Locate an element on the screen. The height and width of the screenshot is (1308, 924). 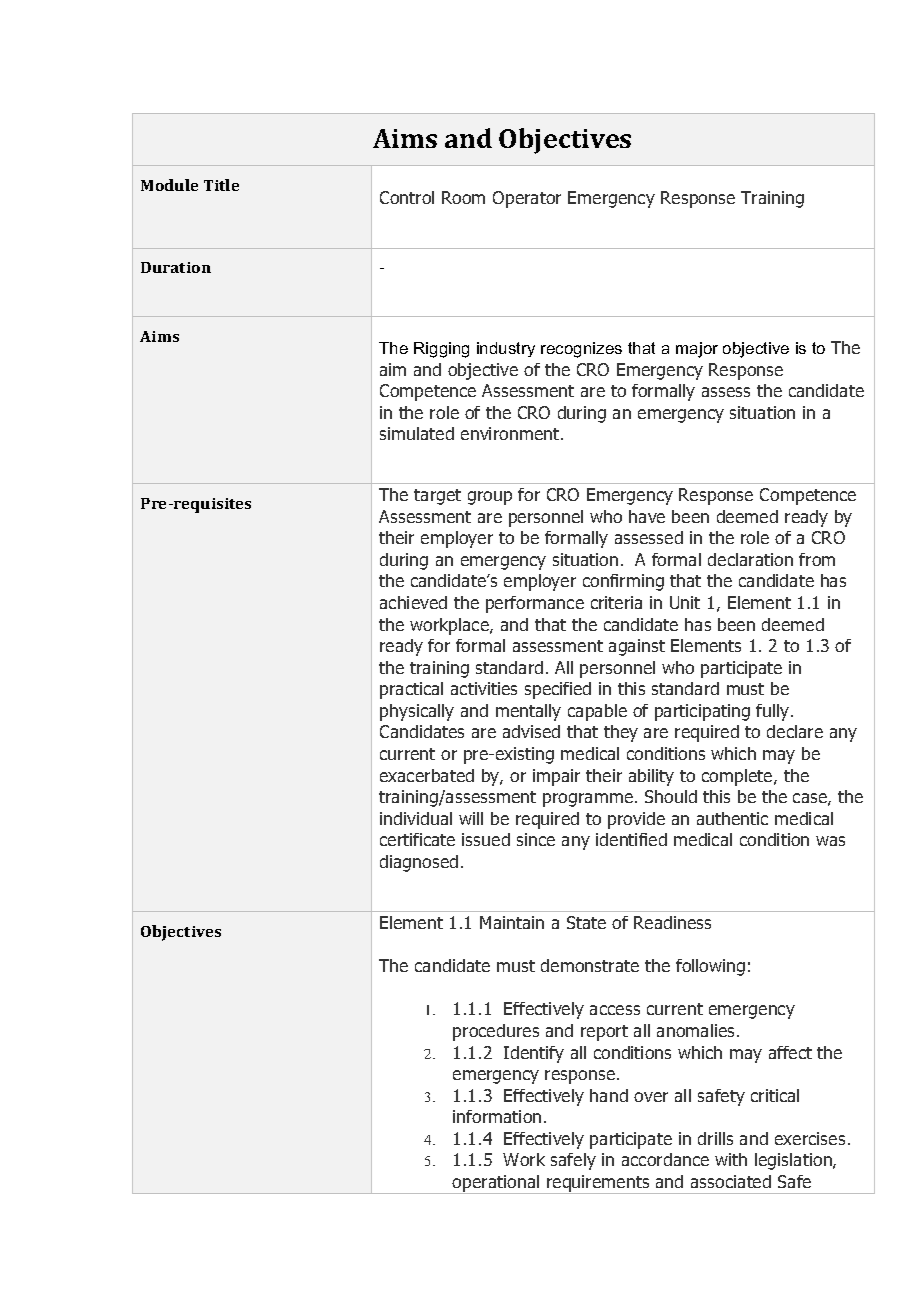
Title is located at coordinates (221, 185).
